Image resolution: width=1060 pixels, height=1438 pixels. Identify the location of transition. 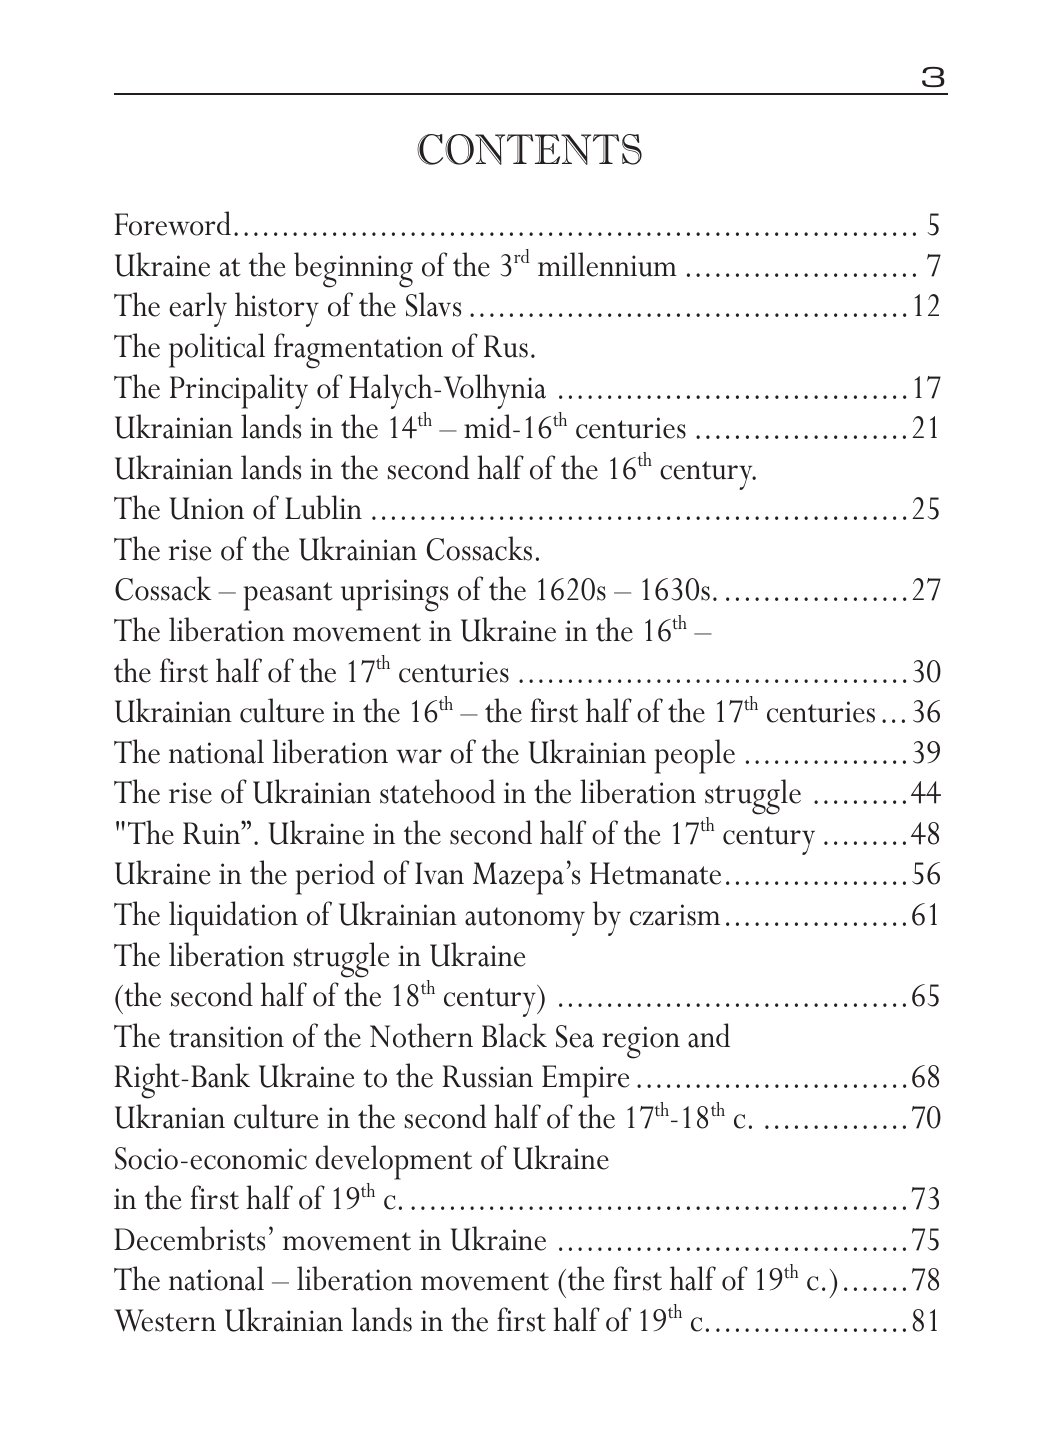
(226, 1037).
